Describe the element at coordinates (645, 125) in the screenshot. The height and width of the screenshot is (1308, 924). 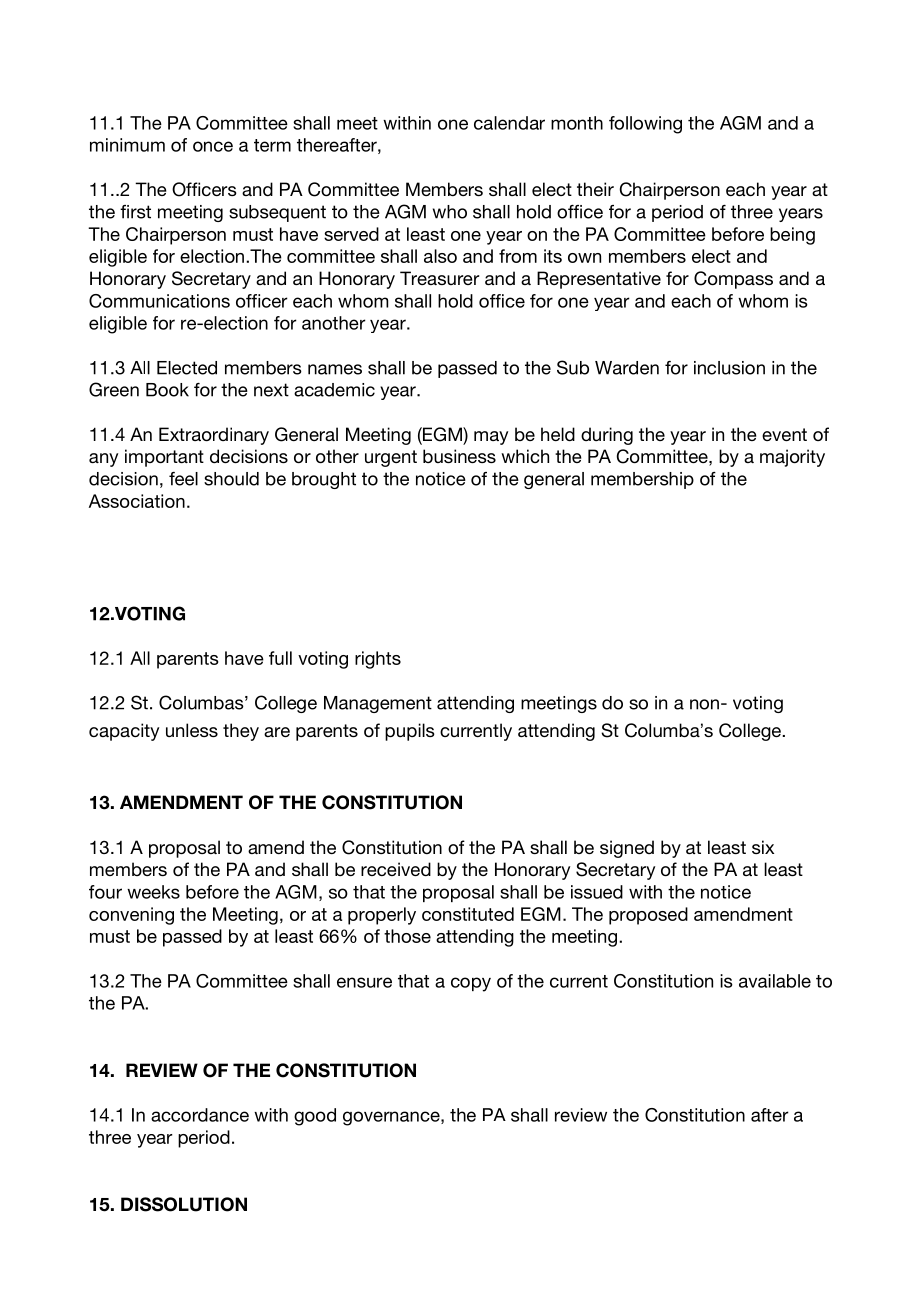
I see `following` at that location.
